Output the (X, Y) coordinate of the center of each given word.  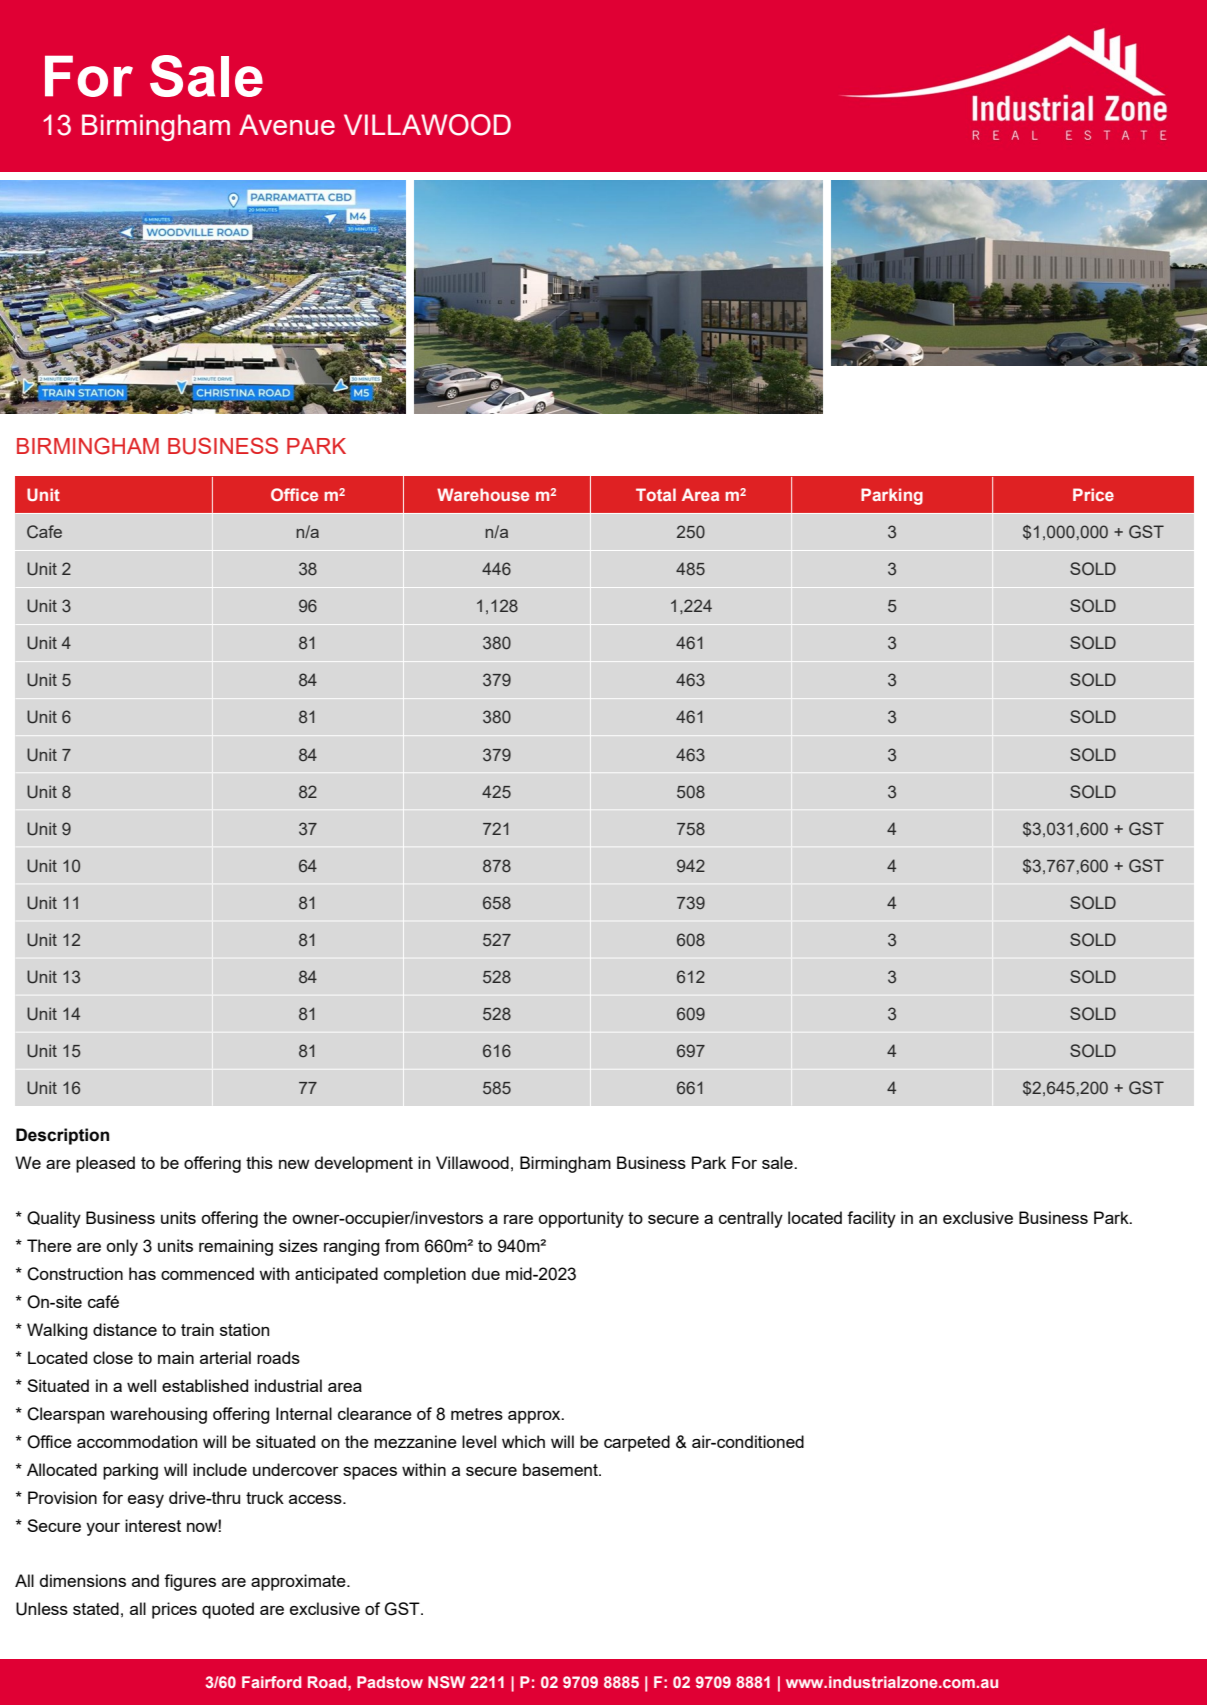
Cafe (44, 531)
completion (425, 1275)
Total (656, 494)
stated (96, 1608)
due (486, 1273)
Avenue (287, 124)
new (294, 1164)
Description (62, 1136)
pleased (105, 1164)
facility (871, 1219)
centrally (751, 1219)
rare (518, 1219)
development (364, 1164)
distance (125, 1329)
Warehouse (483, 494)
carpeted (637, 1443)
